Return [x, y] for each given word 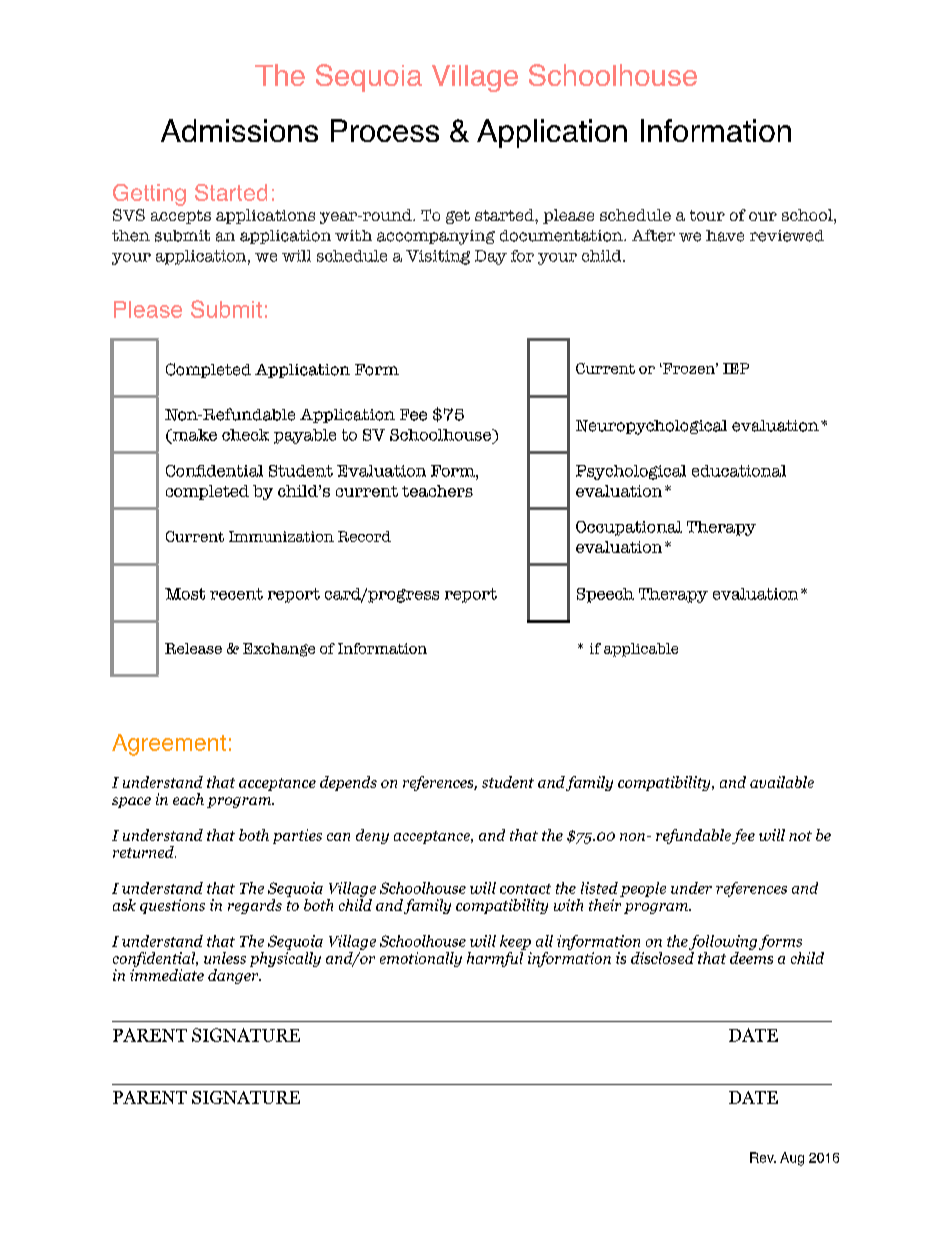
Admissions [239, 130]
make [193, 436]
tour [707, 215]
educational [739, 471]
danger [234, 976]
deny [372, 836]
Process [385, 130]
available [782, 782]
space [131, 802]
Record [364, 536]
